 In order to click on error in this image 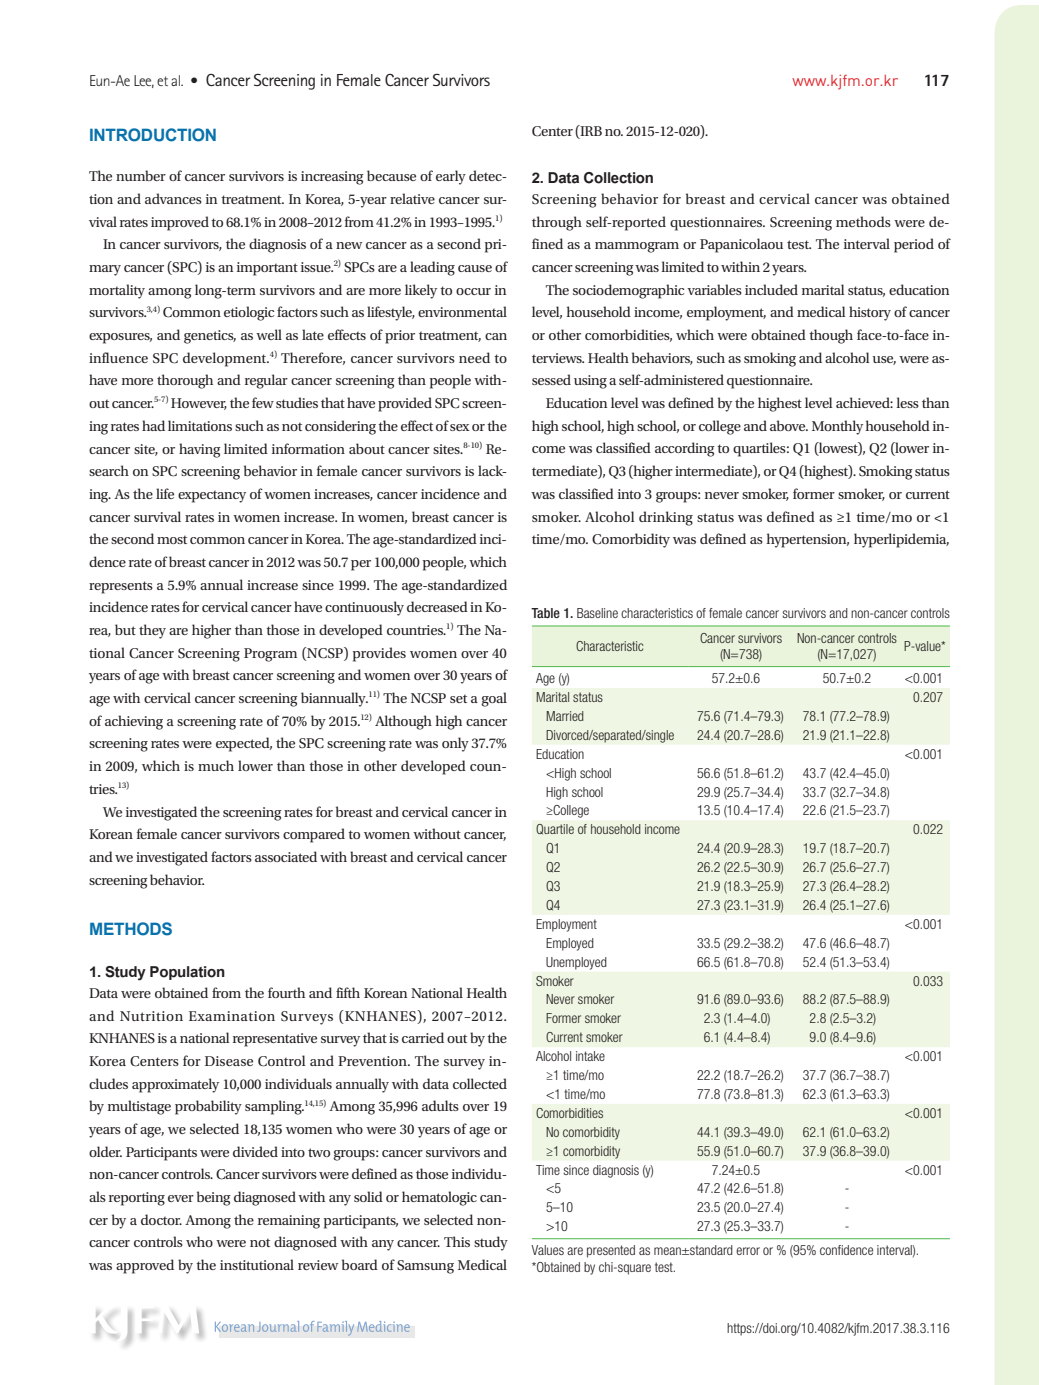, I will do `click(748, 1251)`.
